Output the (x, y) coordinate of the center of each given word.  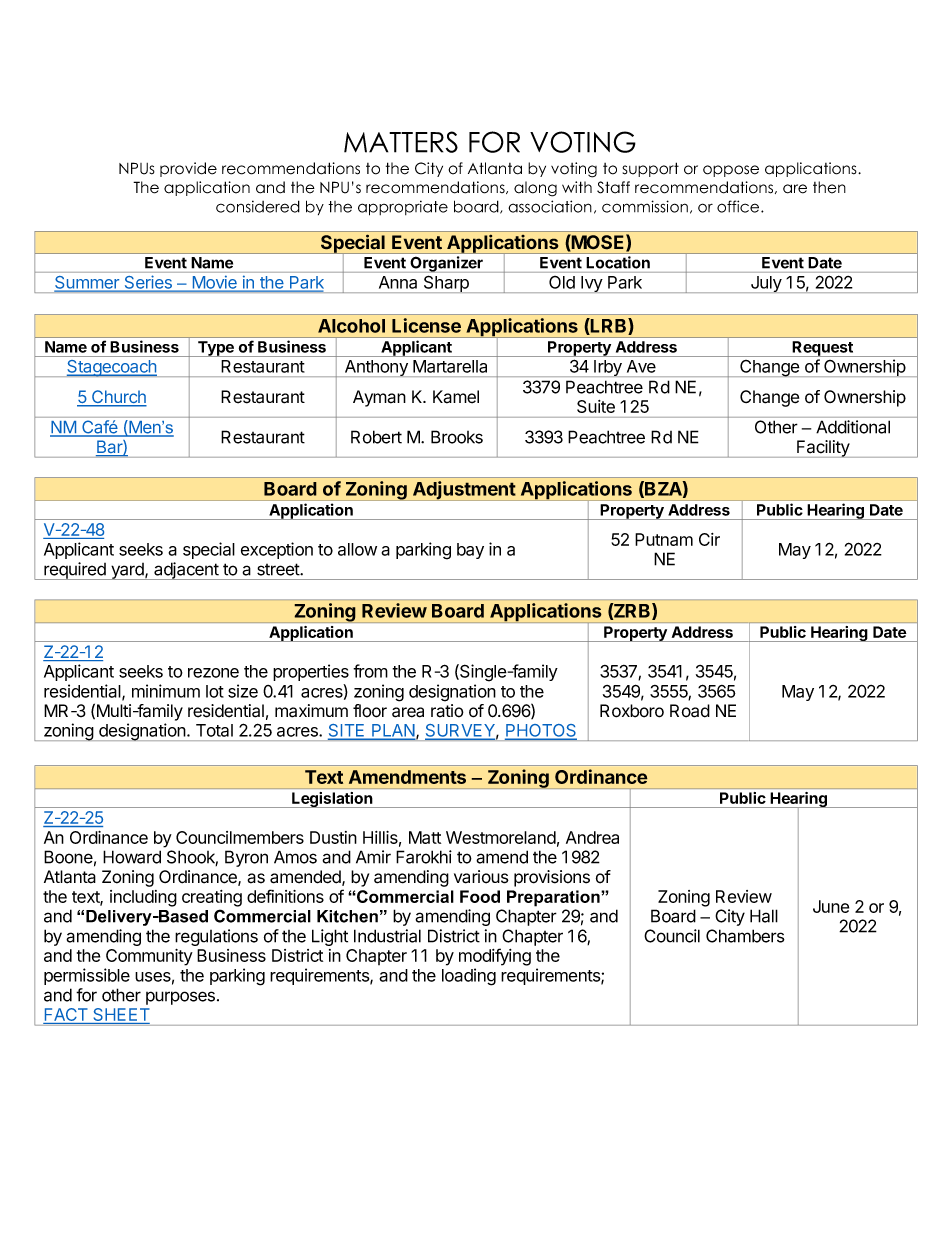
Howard (132, 857)
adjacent (186, 571)
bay (470, 551)
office (739, 206)
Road (690, 711)
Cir (709, 539)
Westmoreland (501, 837)
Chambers (745, 936)
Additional (853, 427)
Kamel (456, 397)
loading (469, 977)
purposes (180, 998)
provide (188, 169)
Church (118, 398)
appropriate (403, 208)
